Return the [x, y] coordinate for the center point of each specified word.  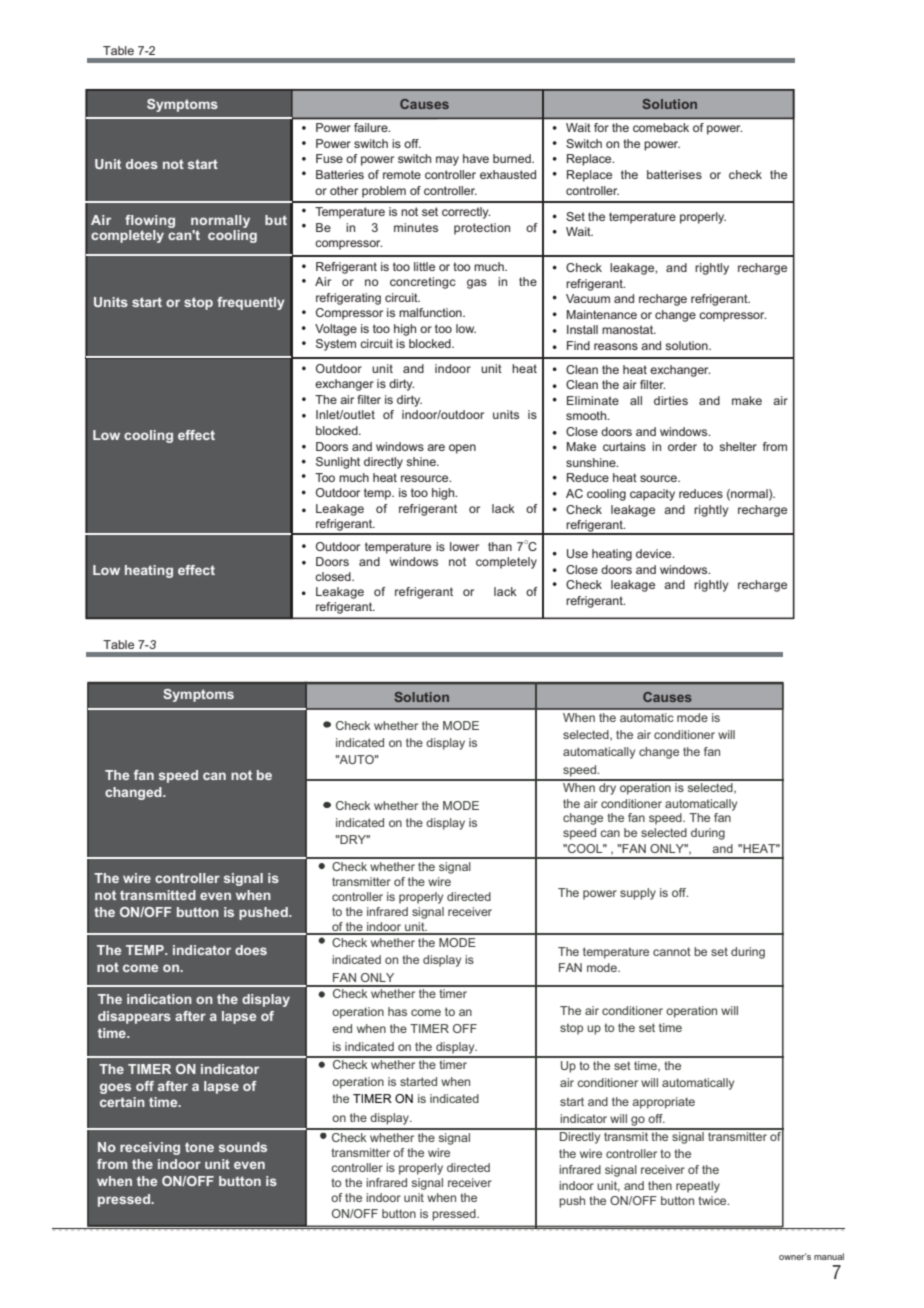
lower [464, 546]
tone [199, 1147]
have [476, 158]
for [601, 127]
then [660, 1185]
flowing [150, 221]
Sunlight [338, 463]
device [655, 553]
